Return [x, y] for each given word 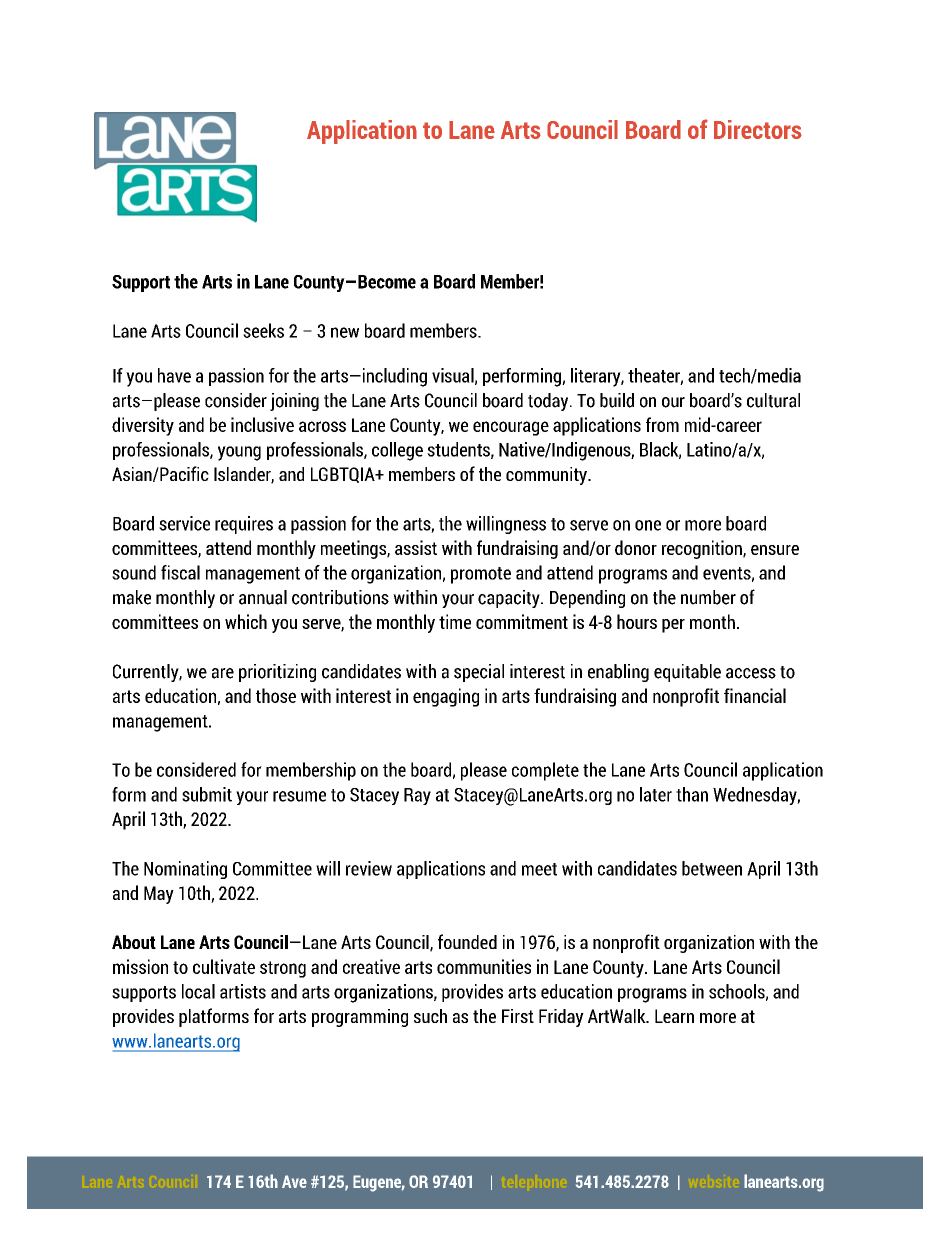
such [430, 1016]
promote [481, 575]
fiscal [180, 572]
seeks [263, 330]
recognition [703, 549]
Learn [674, 1016]
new [345, 332]
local [198, 991]
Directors [758, 129]
